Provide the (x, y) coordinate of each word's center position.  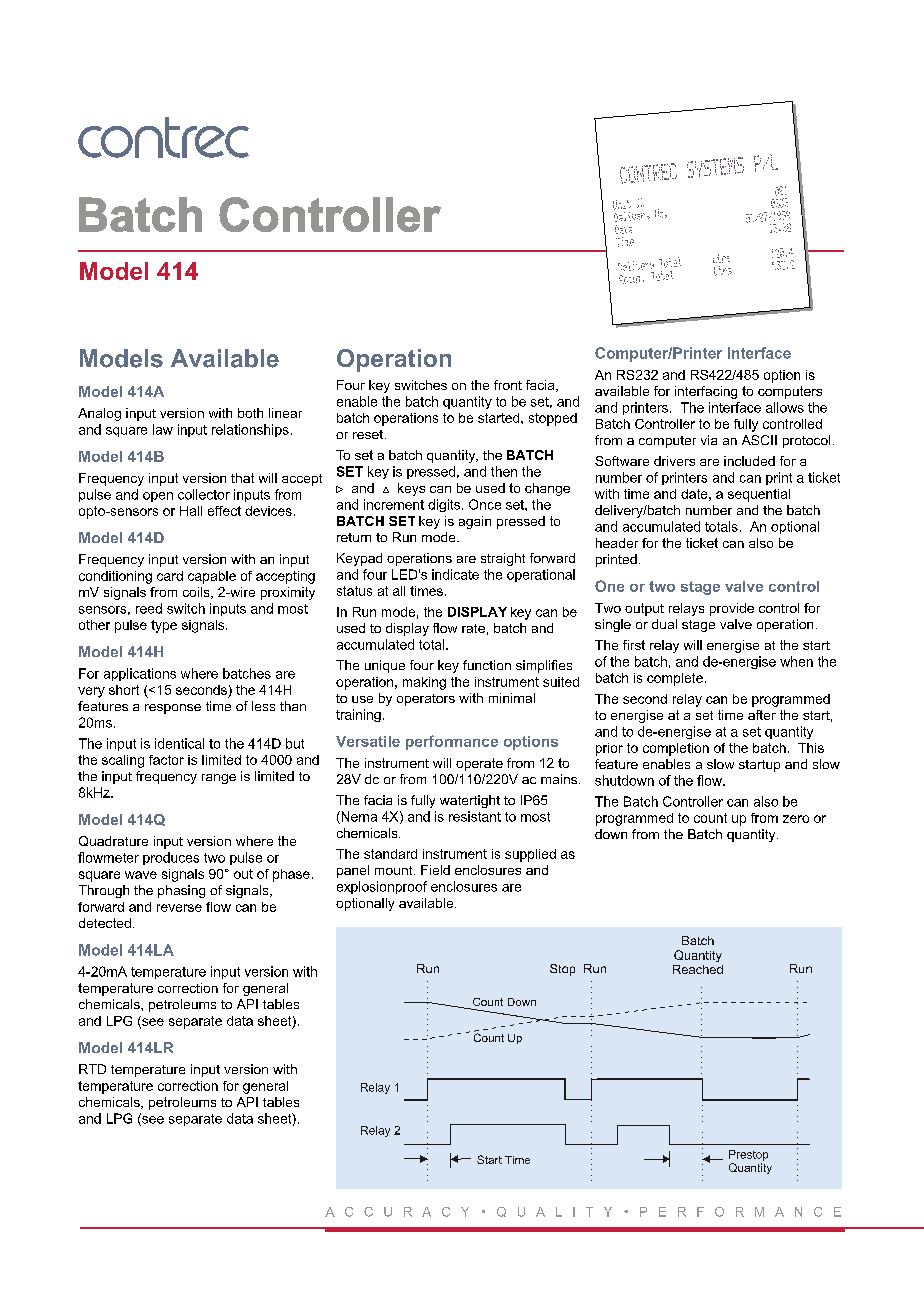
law (163, 429)
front (508, 385)
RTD (92, 1069)
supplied (530, 855)
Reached (698, 969)
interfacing (706, 392)
